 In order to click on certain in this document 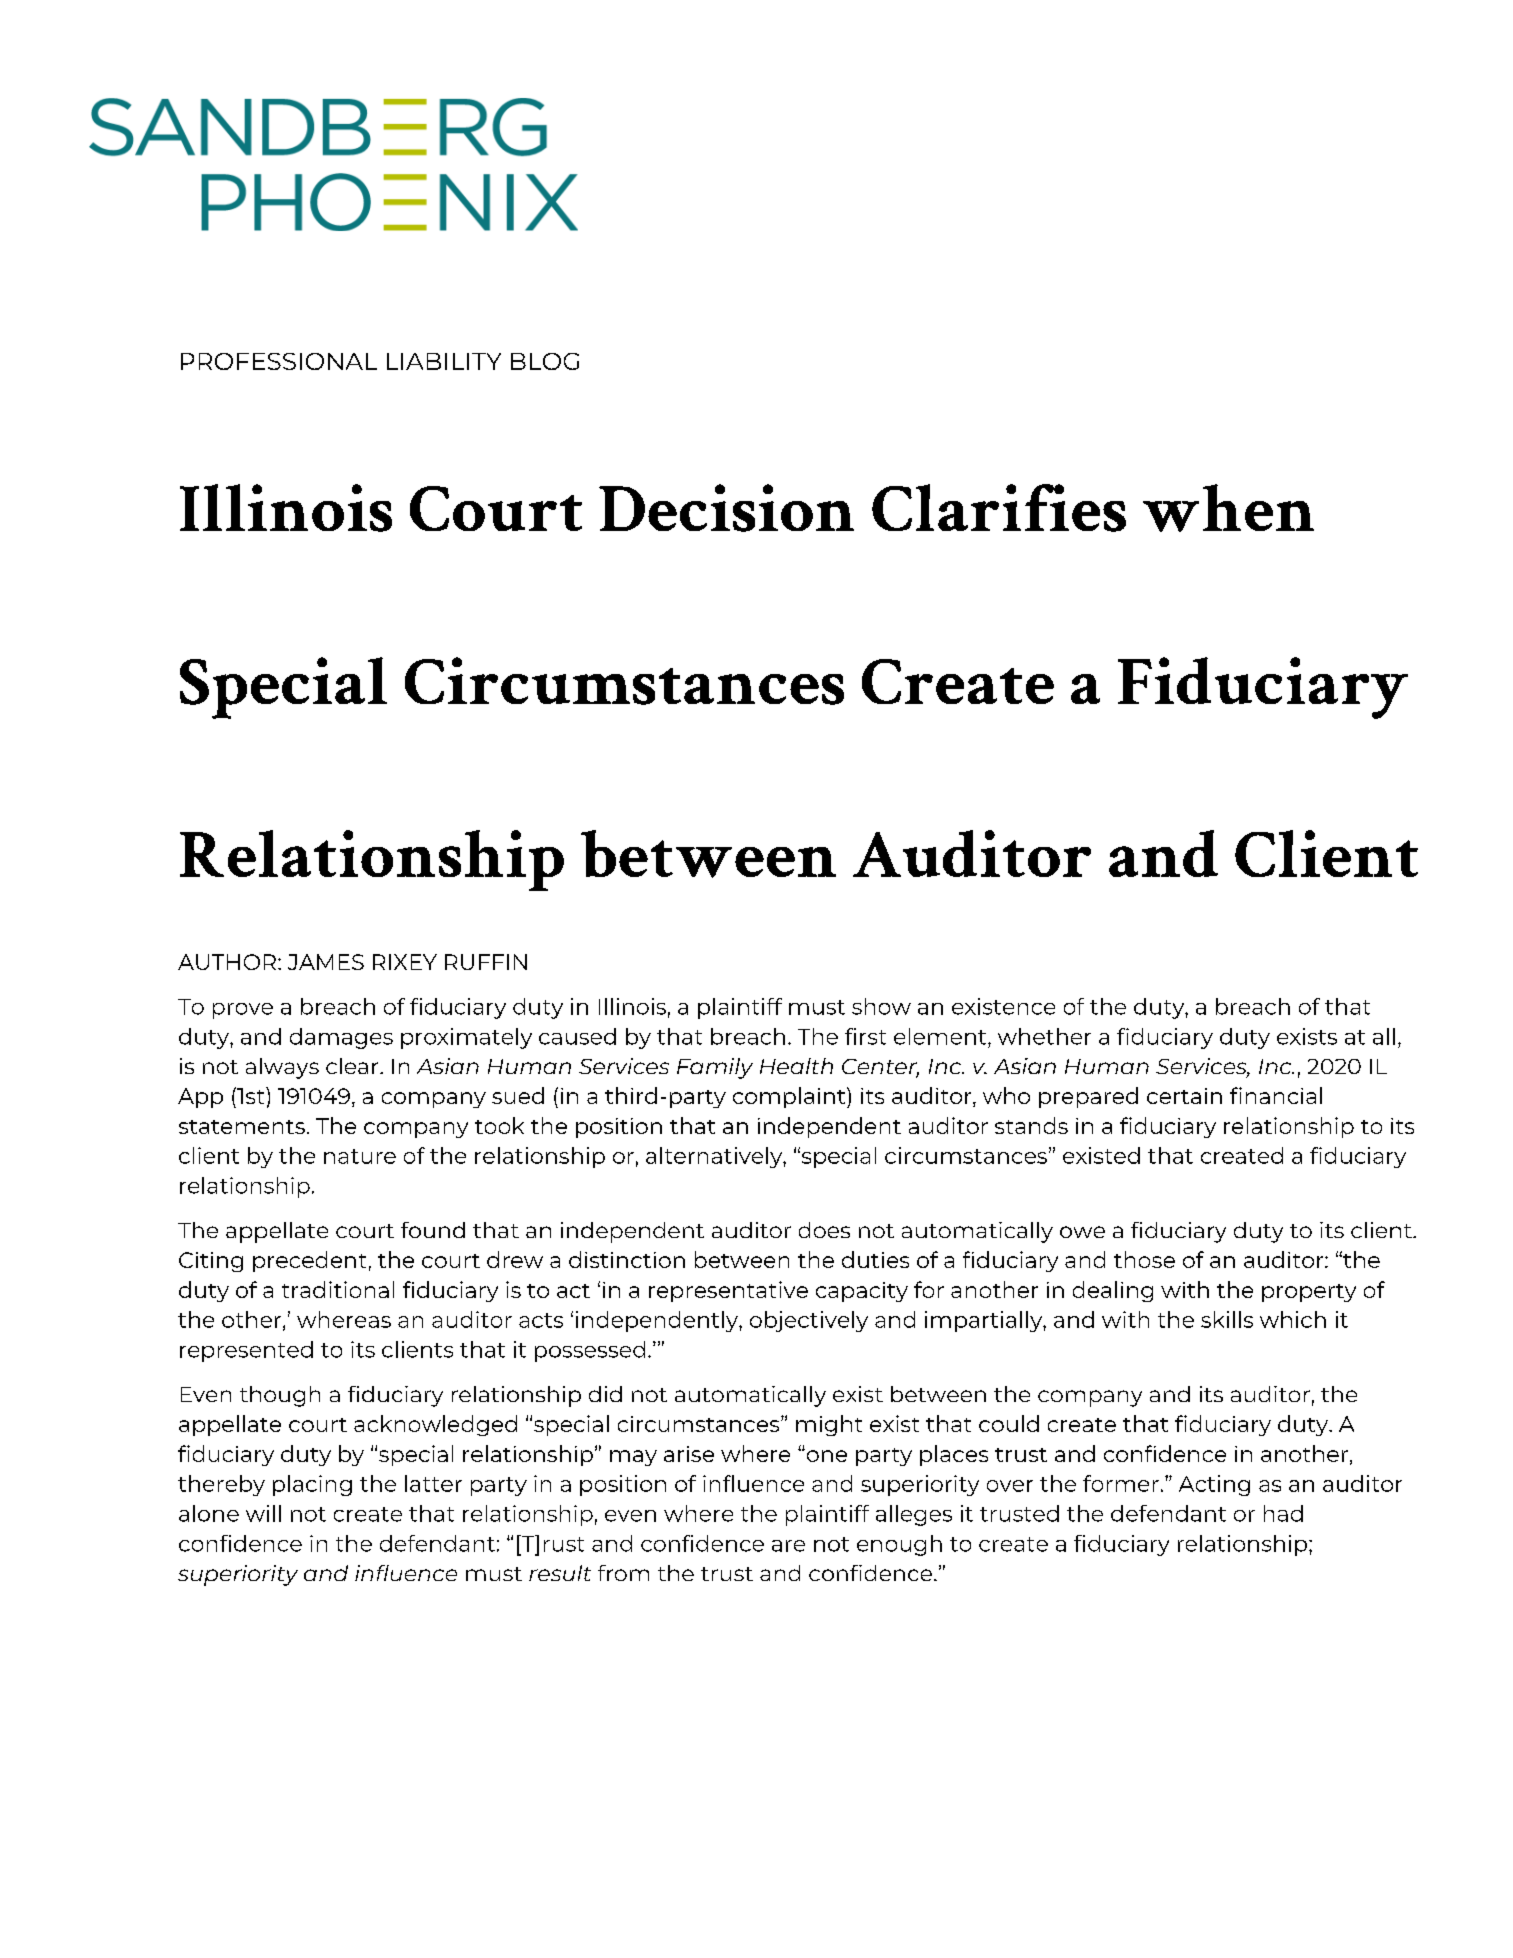, I will do `click(1184, 1096)`.
